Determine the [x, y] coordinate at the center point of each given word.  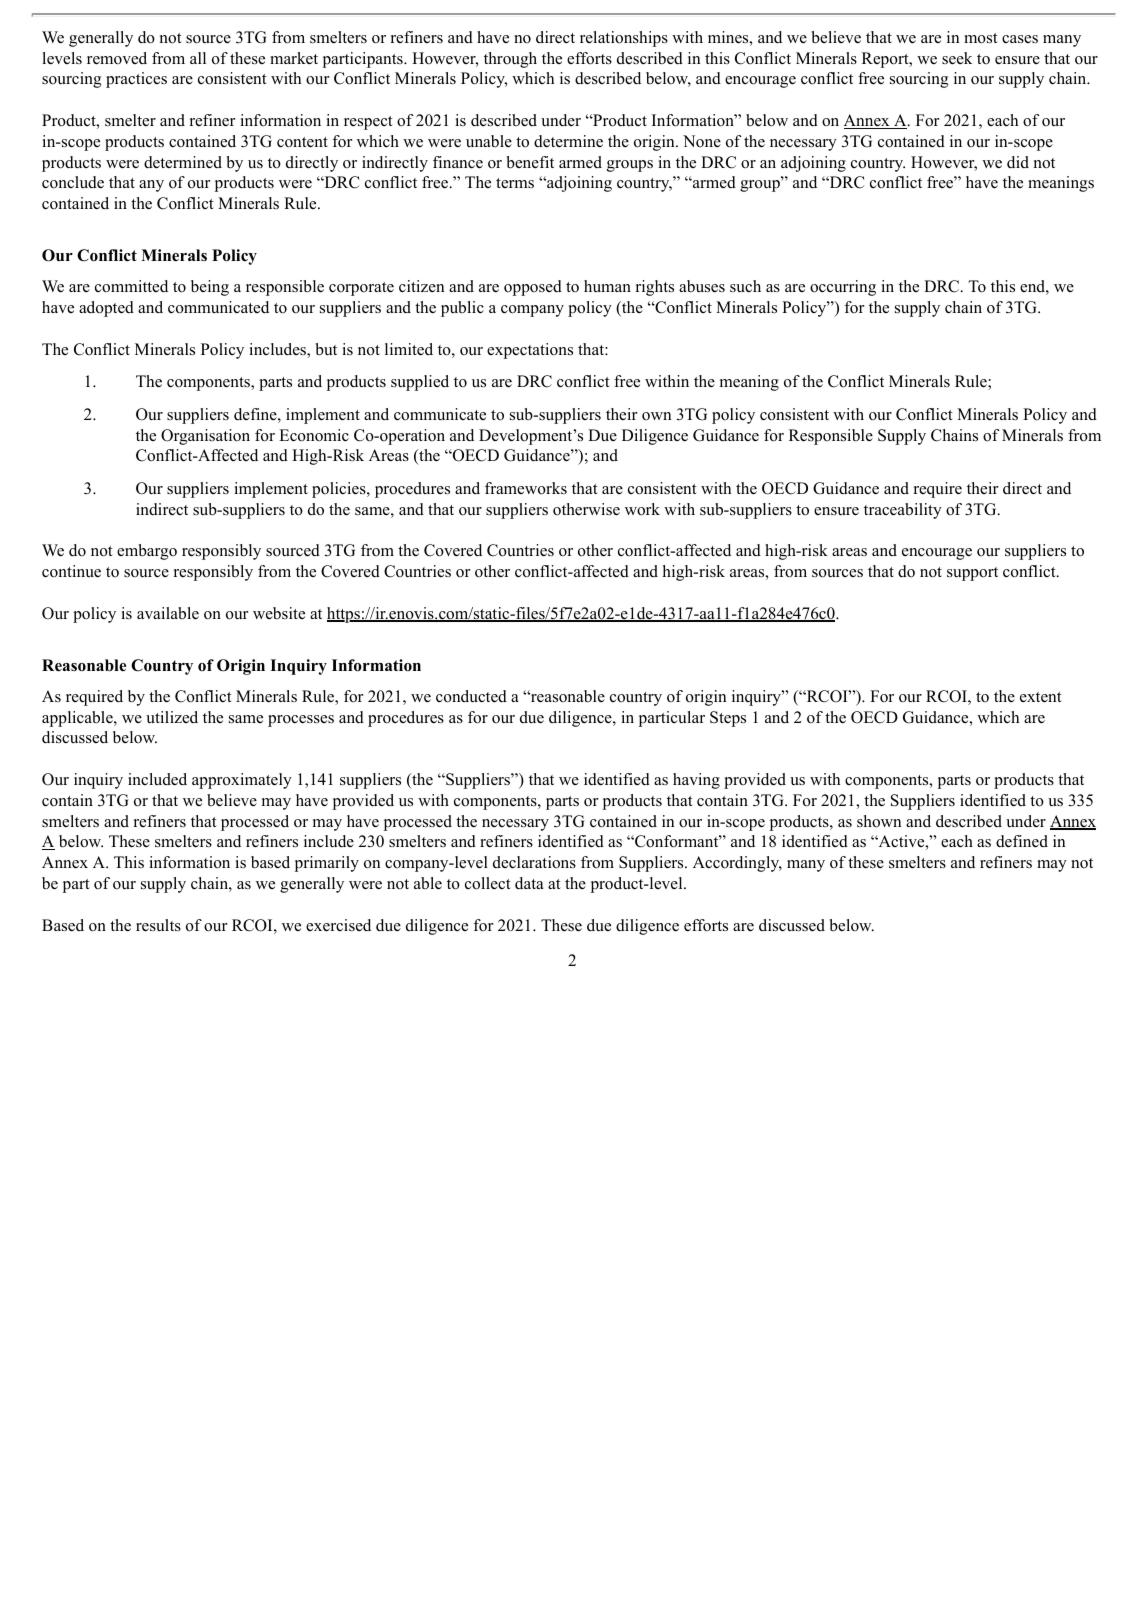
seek [957, 58]
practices [136, 80]
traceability [903, 511]
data [529, 883]
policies [340, 490]
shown [879, 821]
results [158, 925]
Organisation [205, 437]
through [510, 60]
